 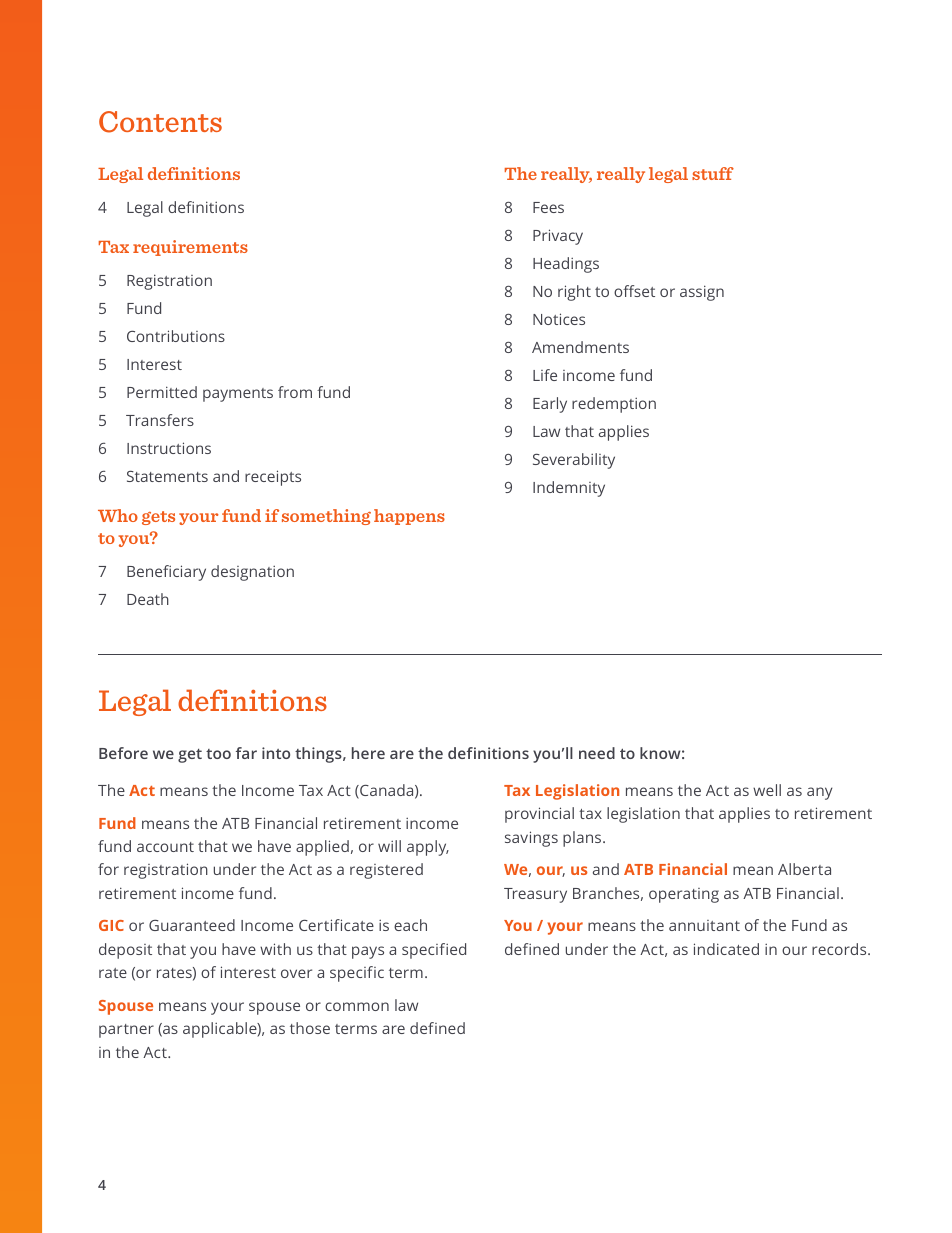 What do you see at coordinates (160, 122) in the image?
I see `Contents` at bounding box center [160, 122].
